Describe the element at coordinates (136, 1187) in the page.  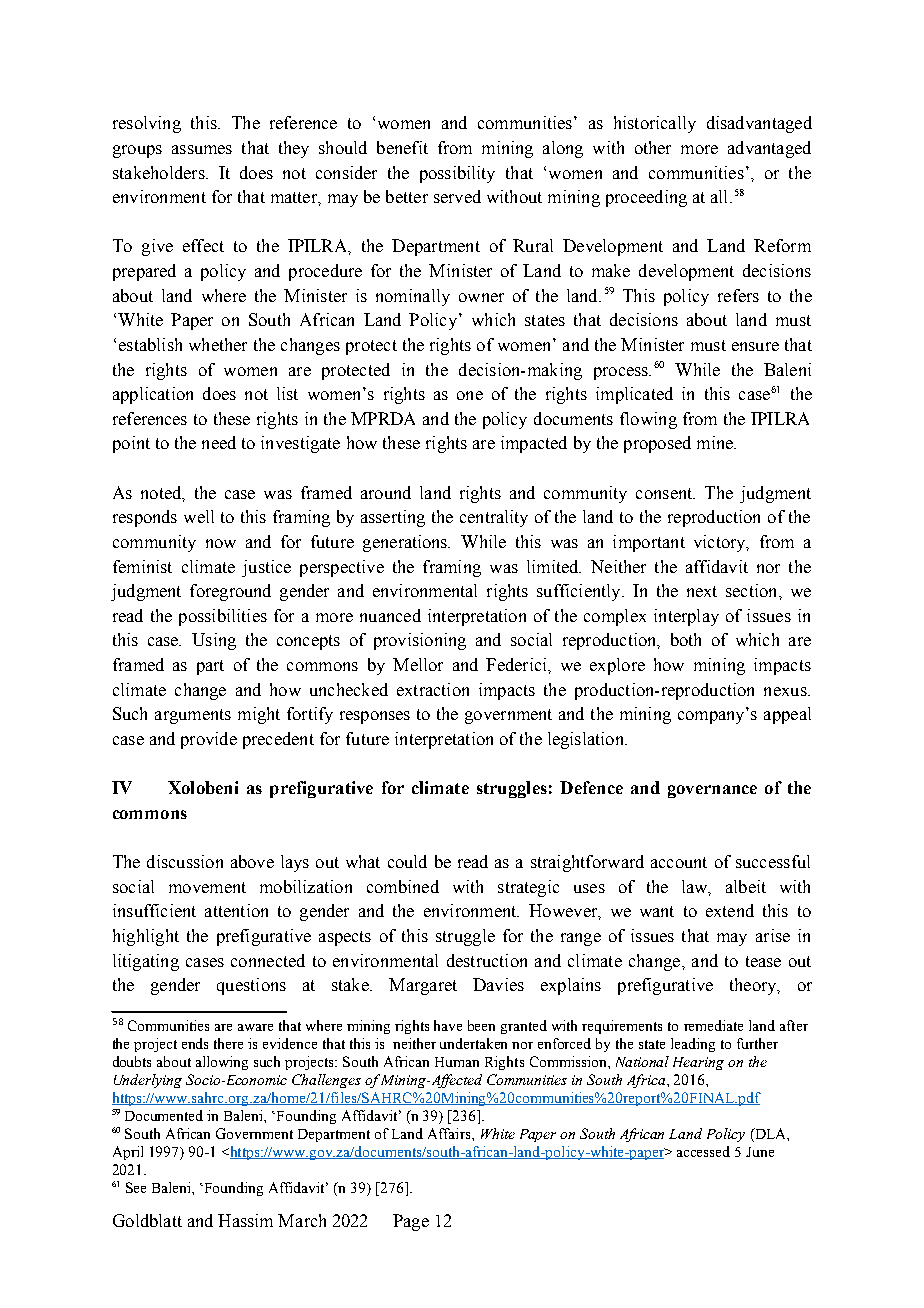
I see `See` at that location.
